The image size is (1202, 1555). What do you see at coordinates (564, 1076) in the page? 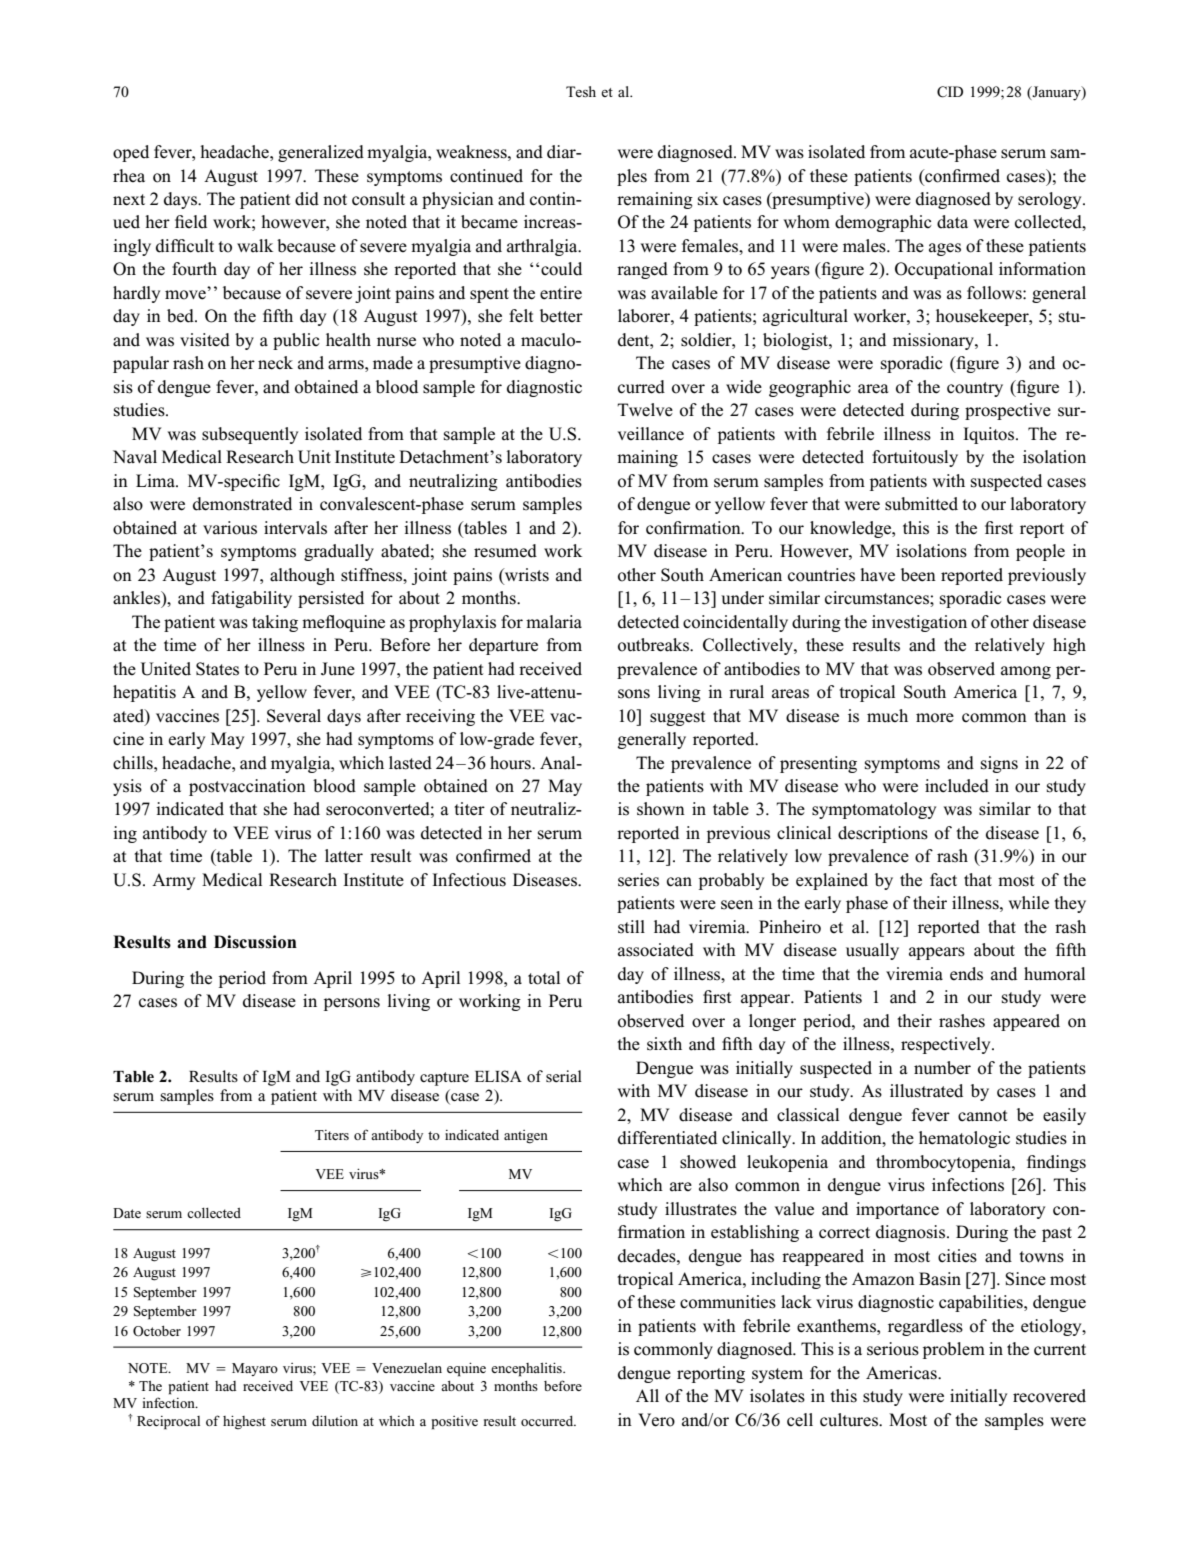
I see `serial` at bounding box center [564, 1076].
